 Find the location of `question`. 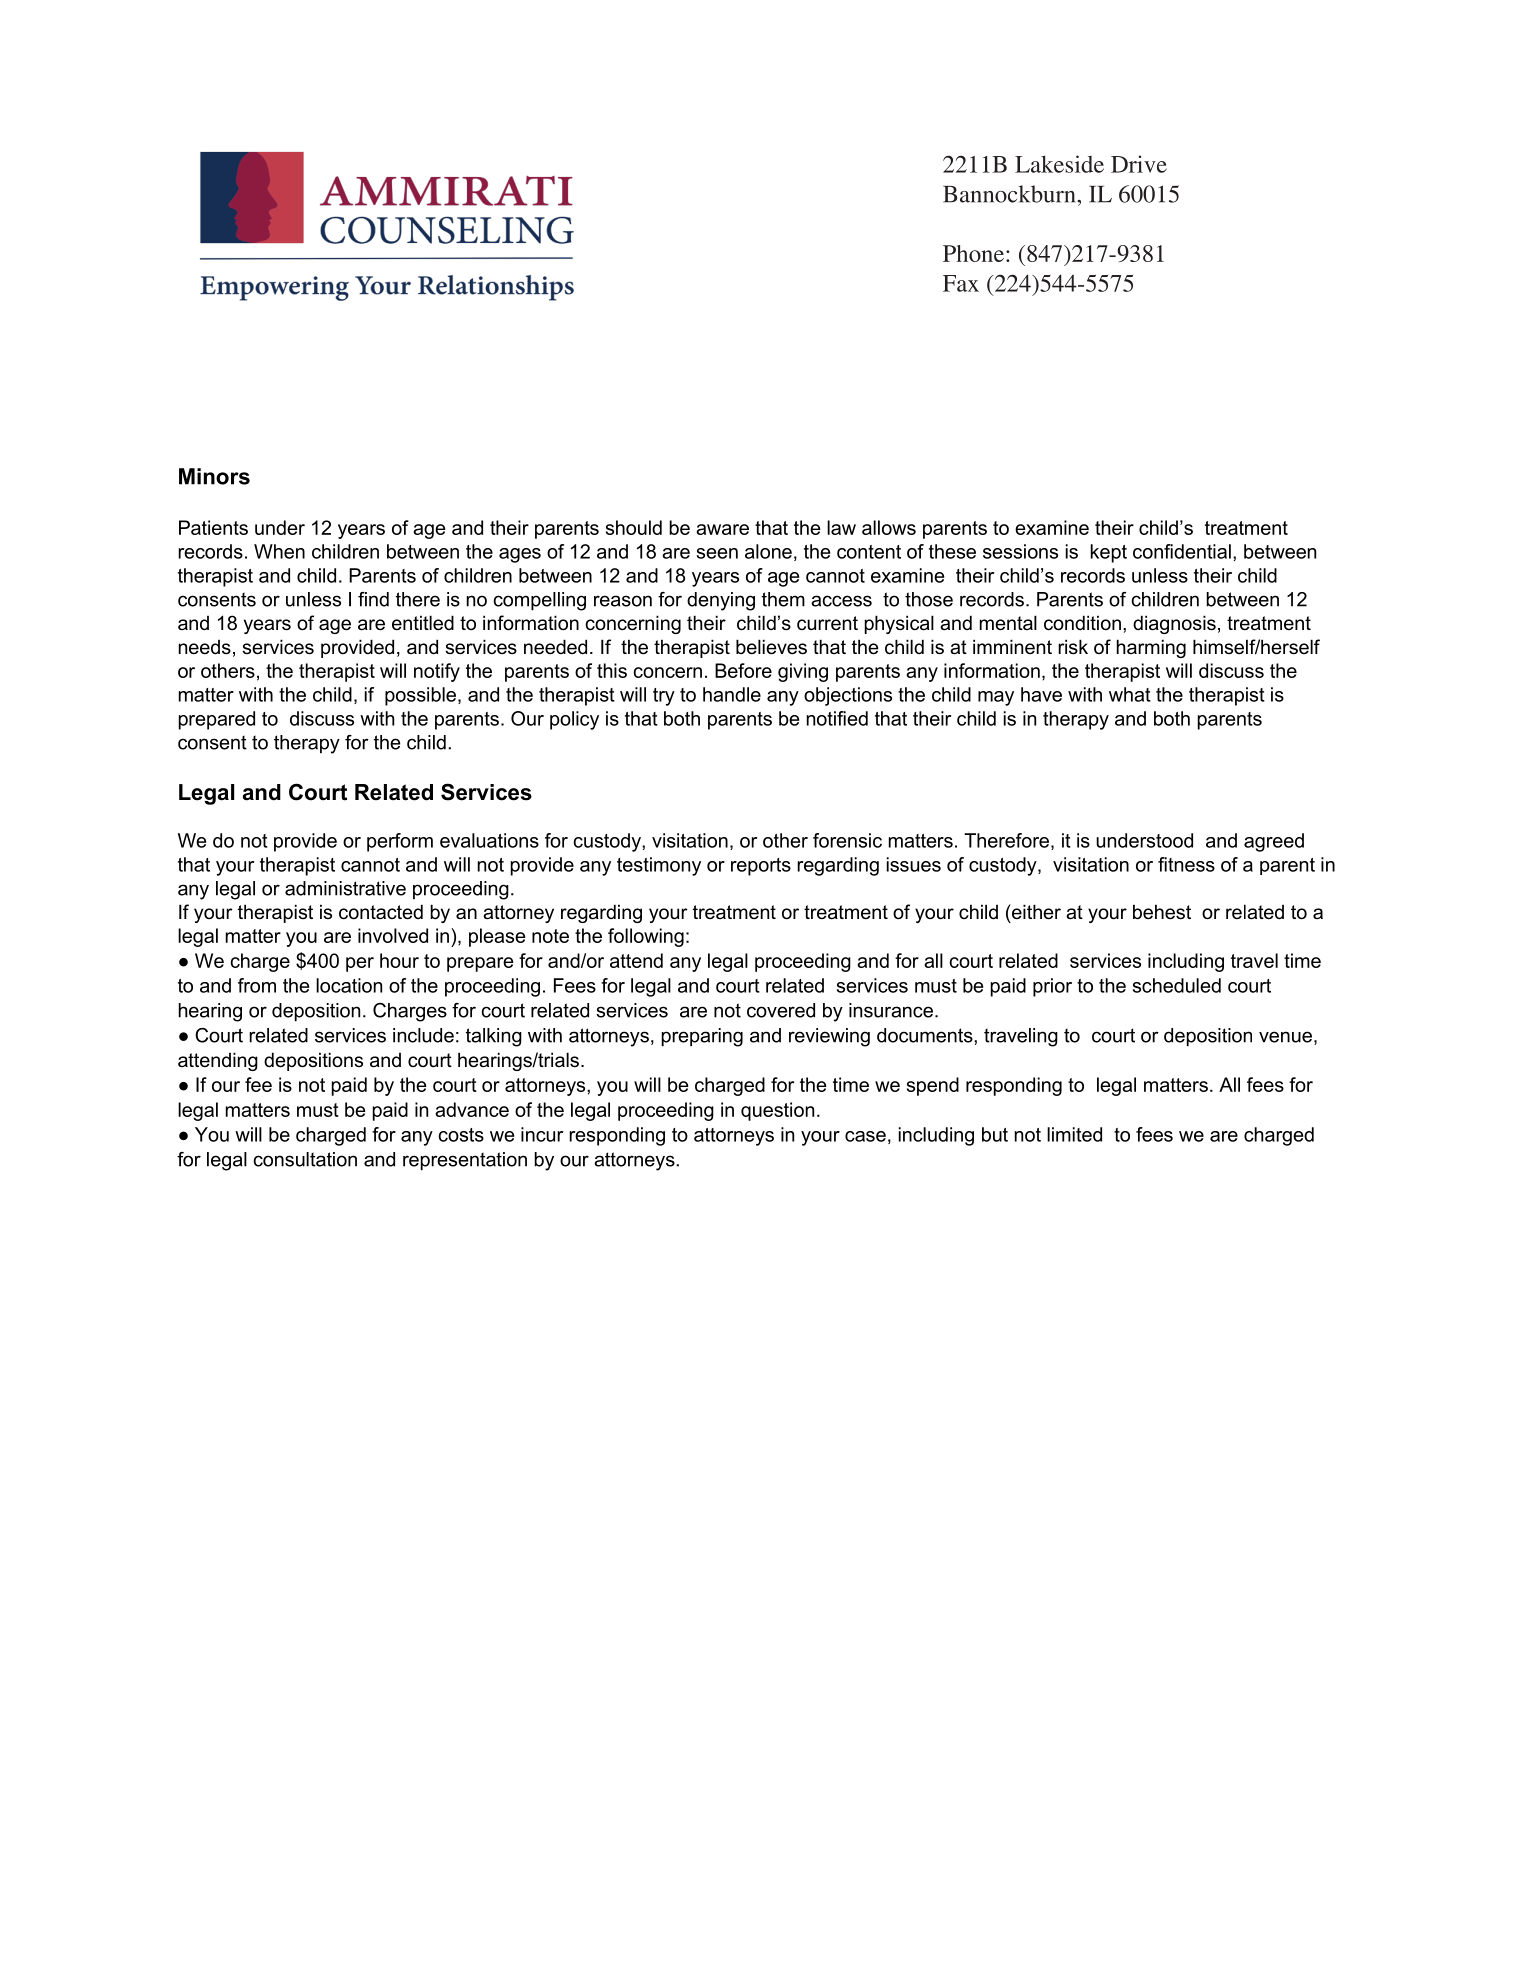

question is located at coordinates (777, 1111).
